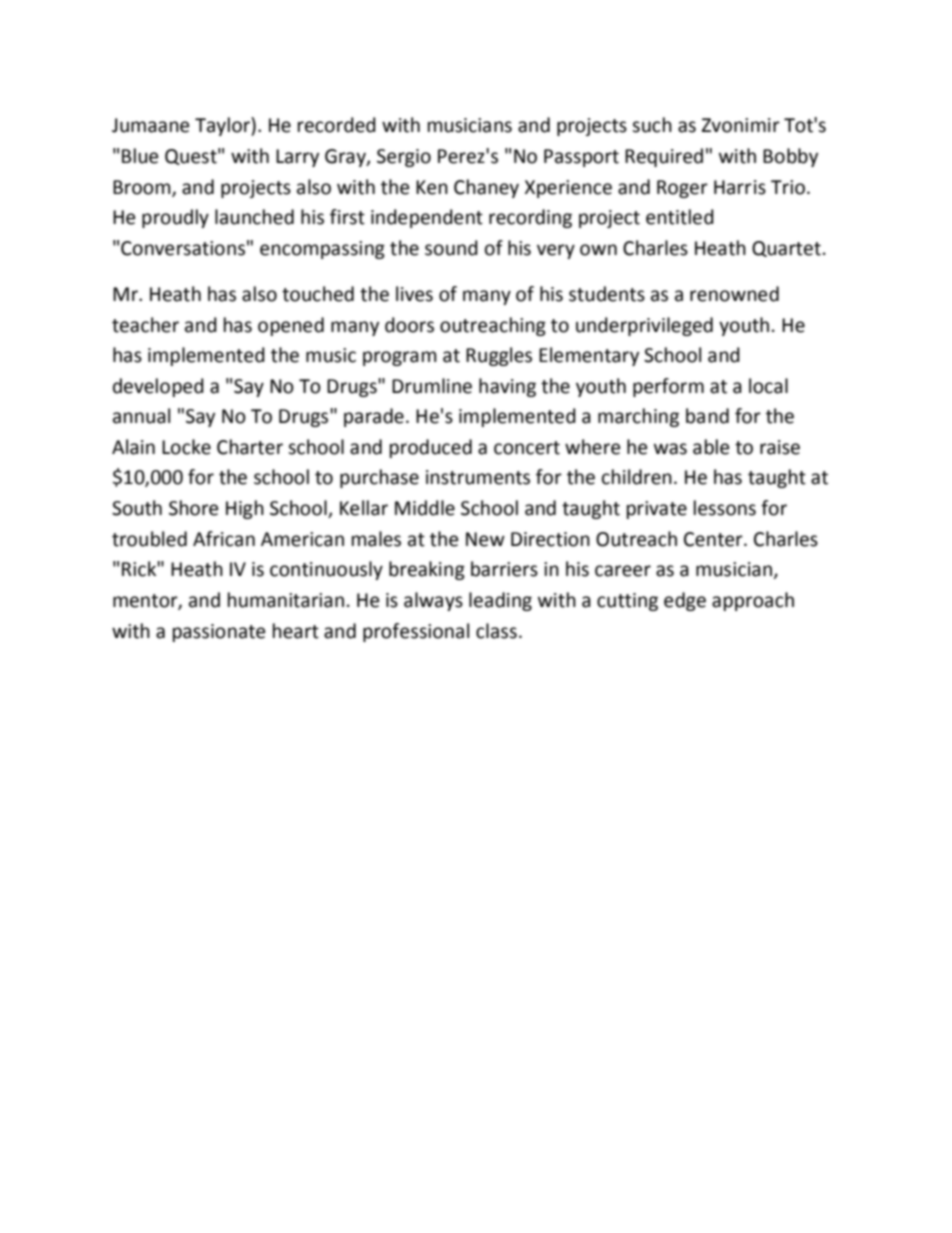 The image size is (952, 1233). Describe the element at coordinates (668, 387) in the screenshot. I see `perform` at that location.
